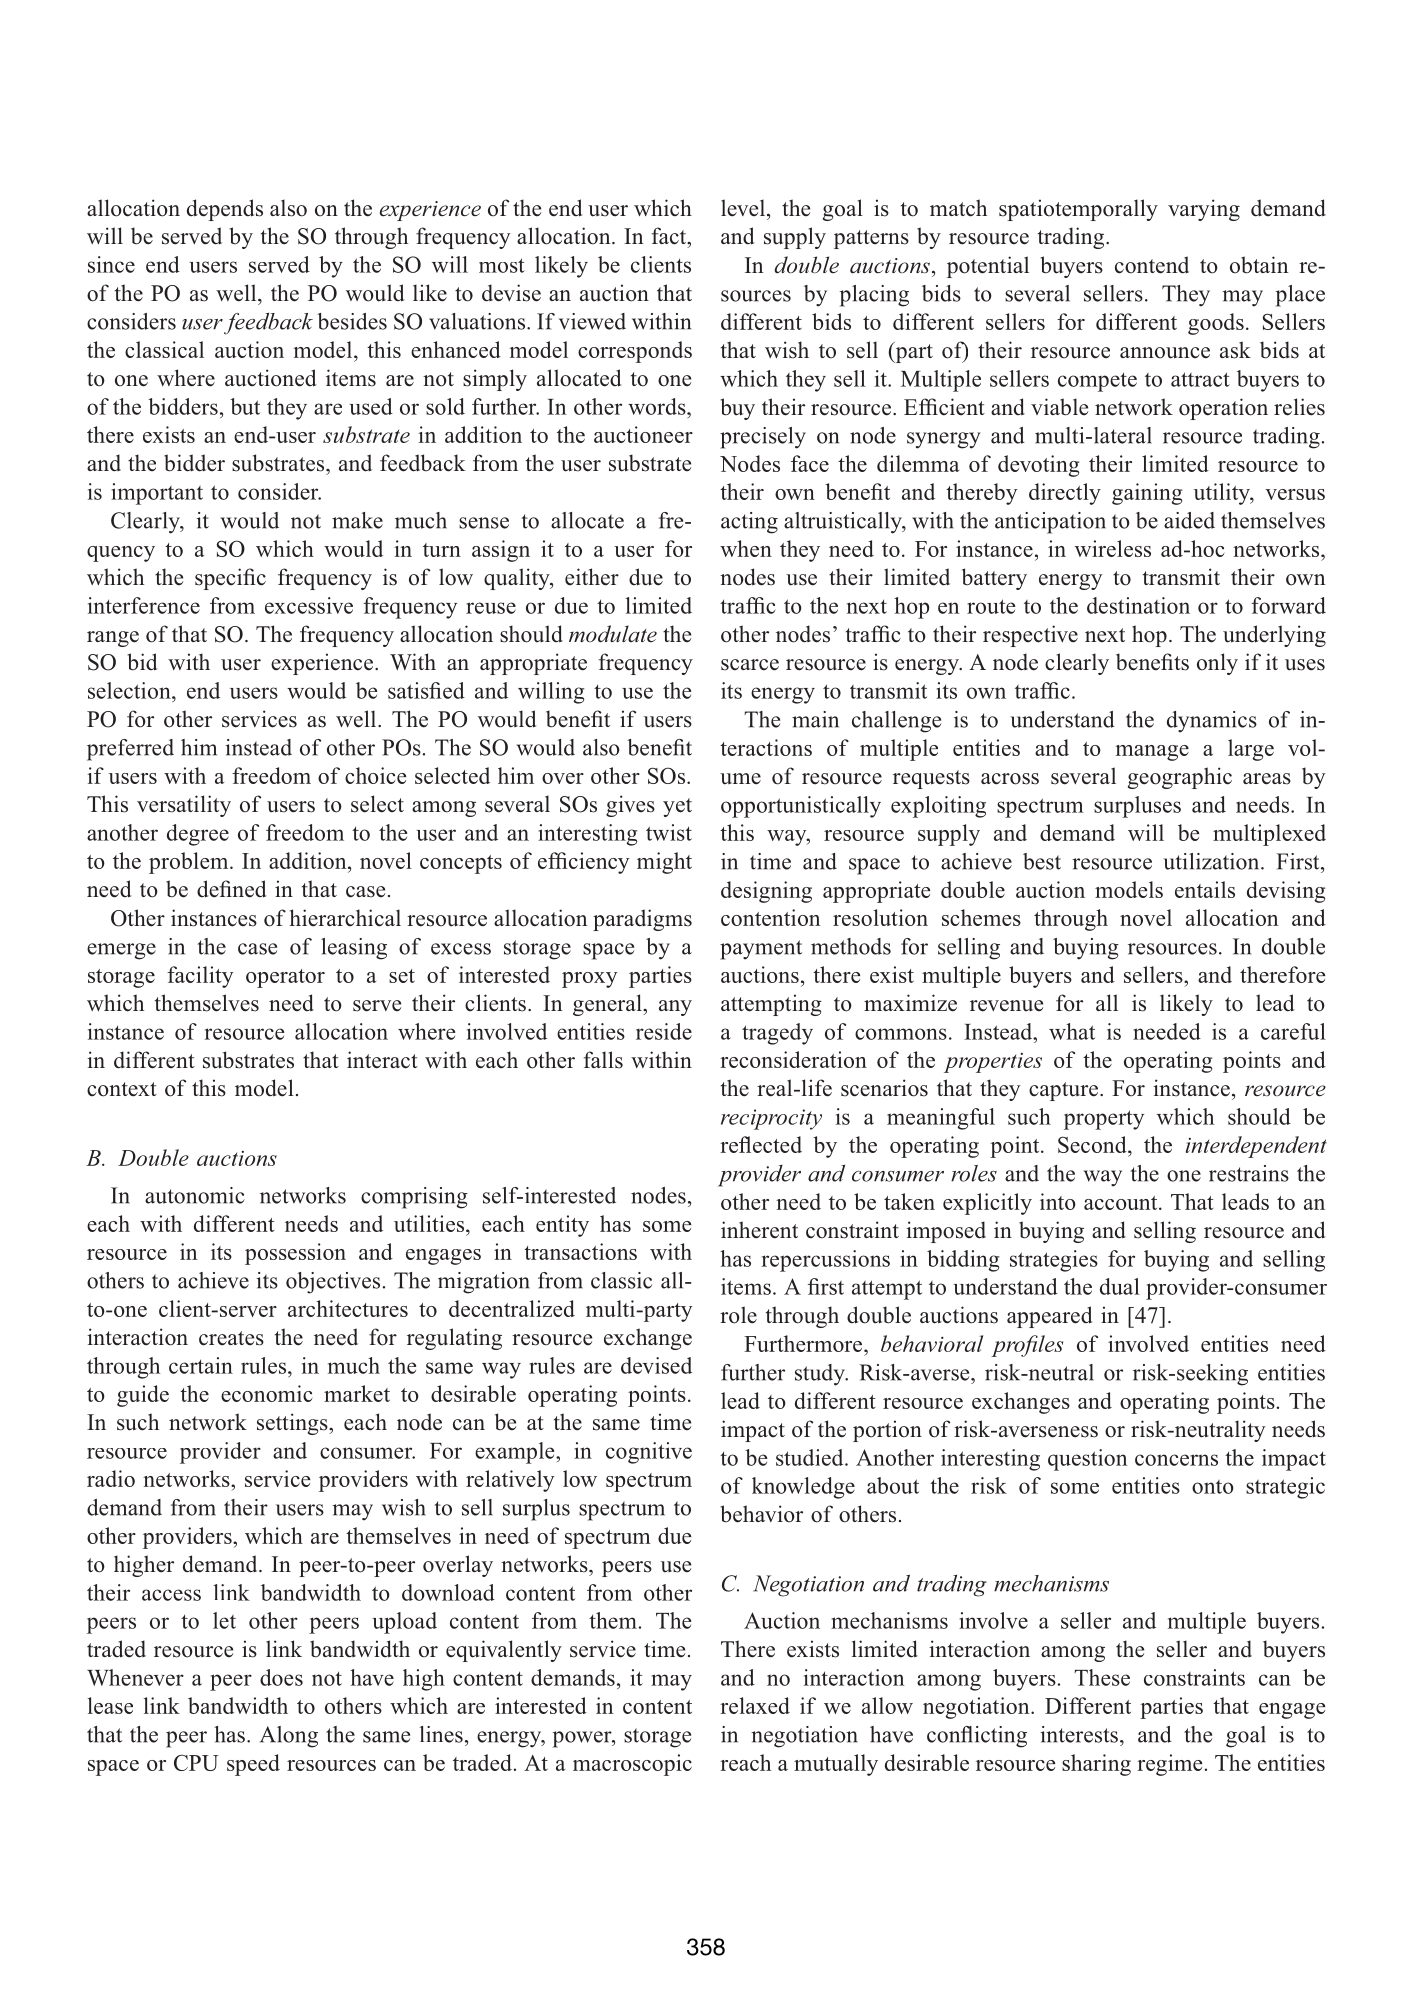 The height and width of the page is (1998, 1412). Describe the element at coordinates (295, 1254) in the page. I see `possession` at that location.
